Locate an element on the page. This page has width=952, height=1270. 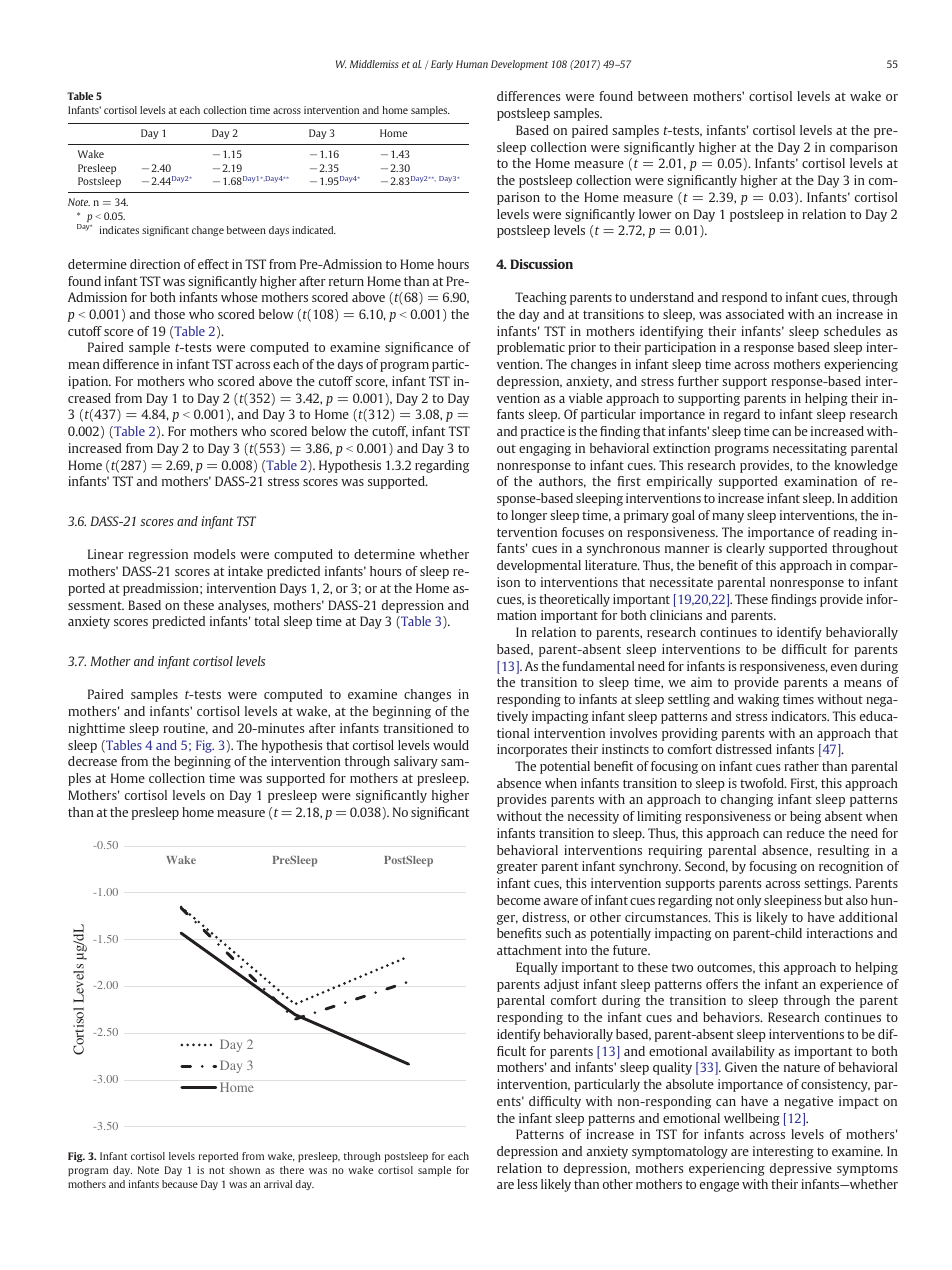
analyses is located at coordinates (243, 606).
